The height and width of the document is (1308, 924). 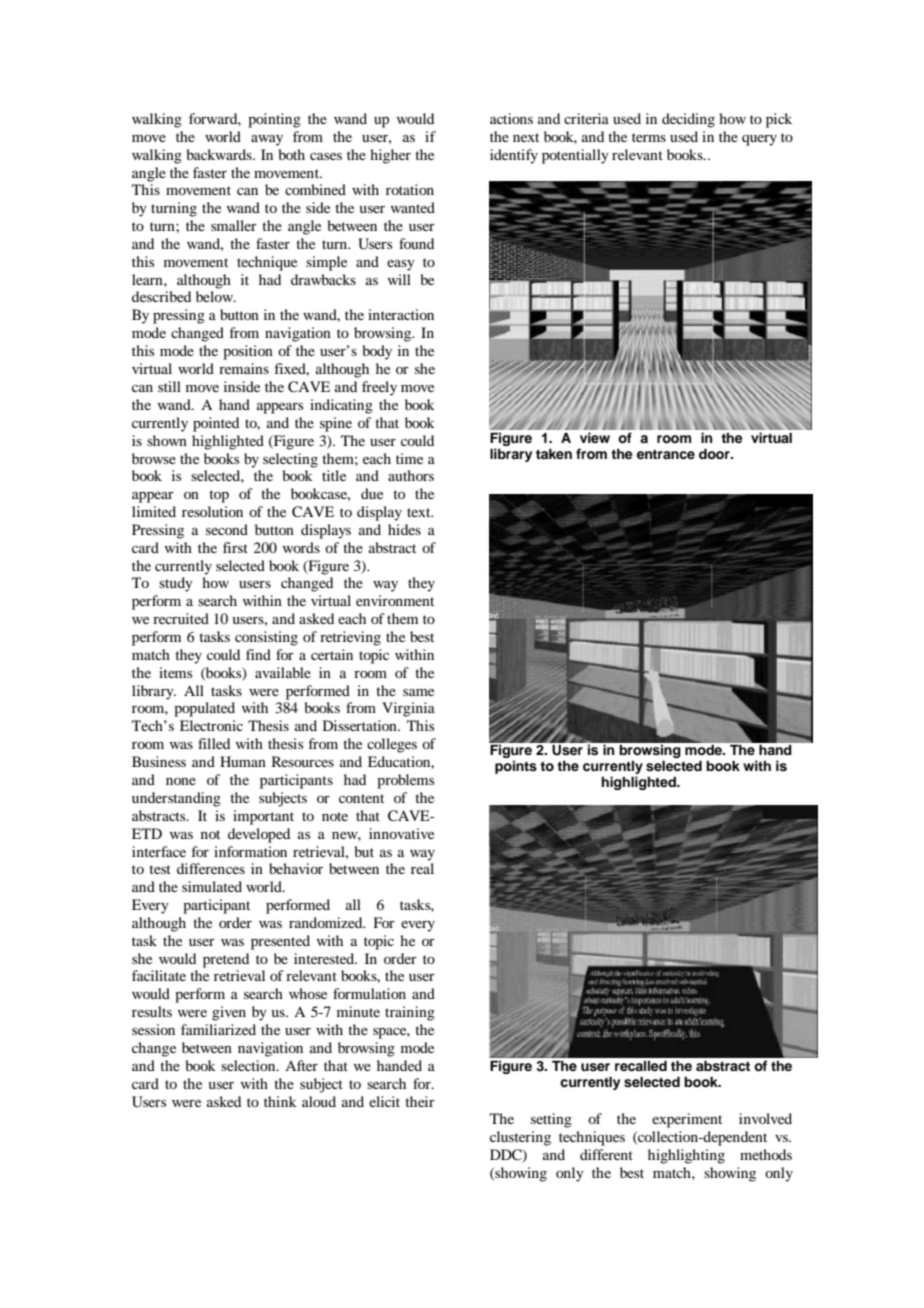 What do you see at coordinates (687, 1120) in the document?
I see `experiment` at bounding box center [687, 1120].
